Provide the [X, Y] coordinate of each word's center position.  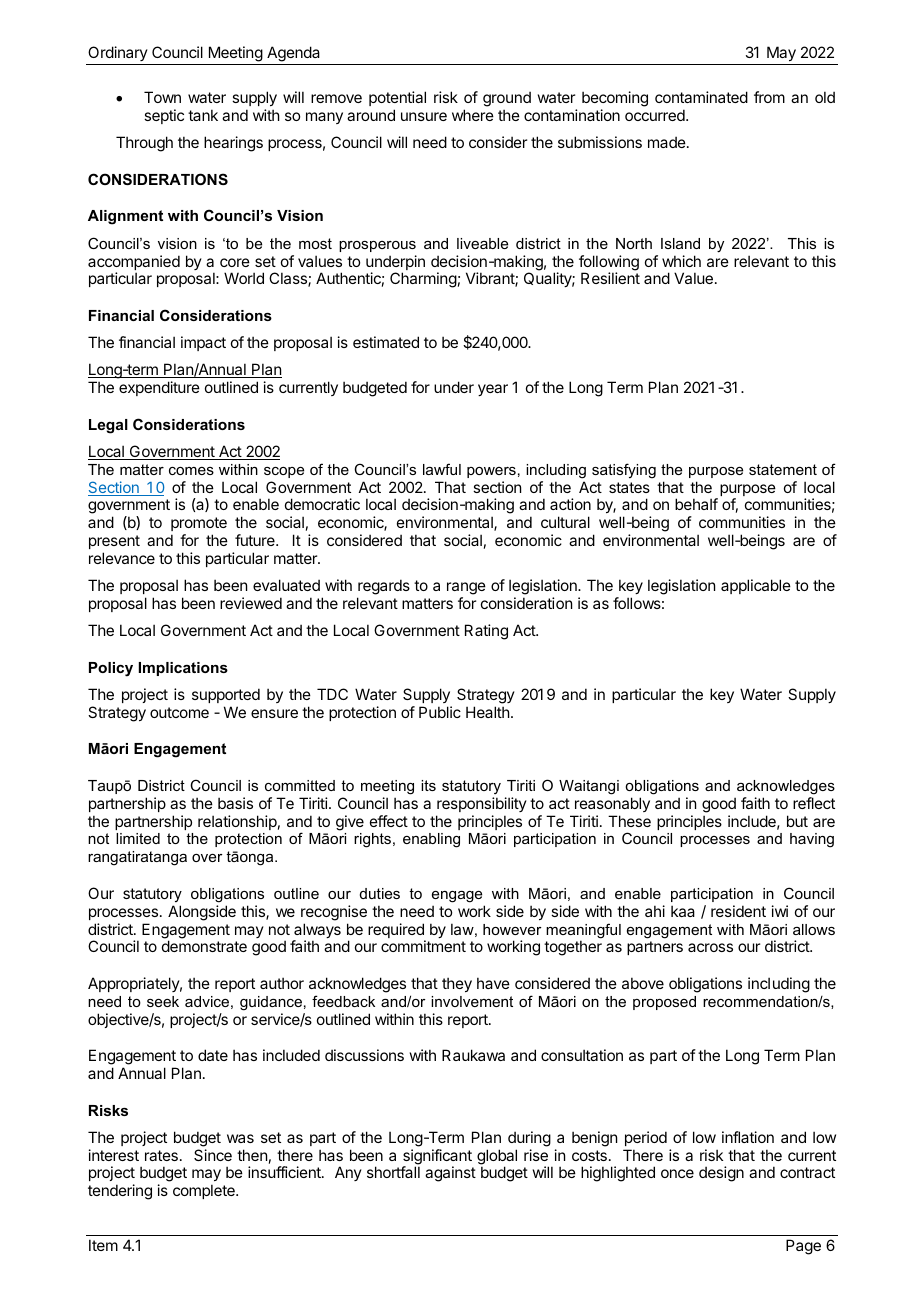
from [769, 97]
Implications [183, 669]
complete [205, 1191]
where [473, 115]
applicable [756, 586]
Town [162, 97]
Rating [486, 632]
